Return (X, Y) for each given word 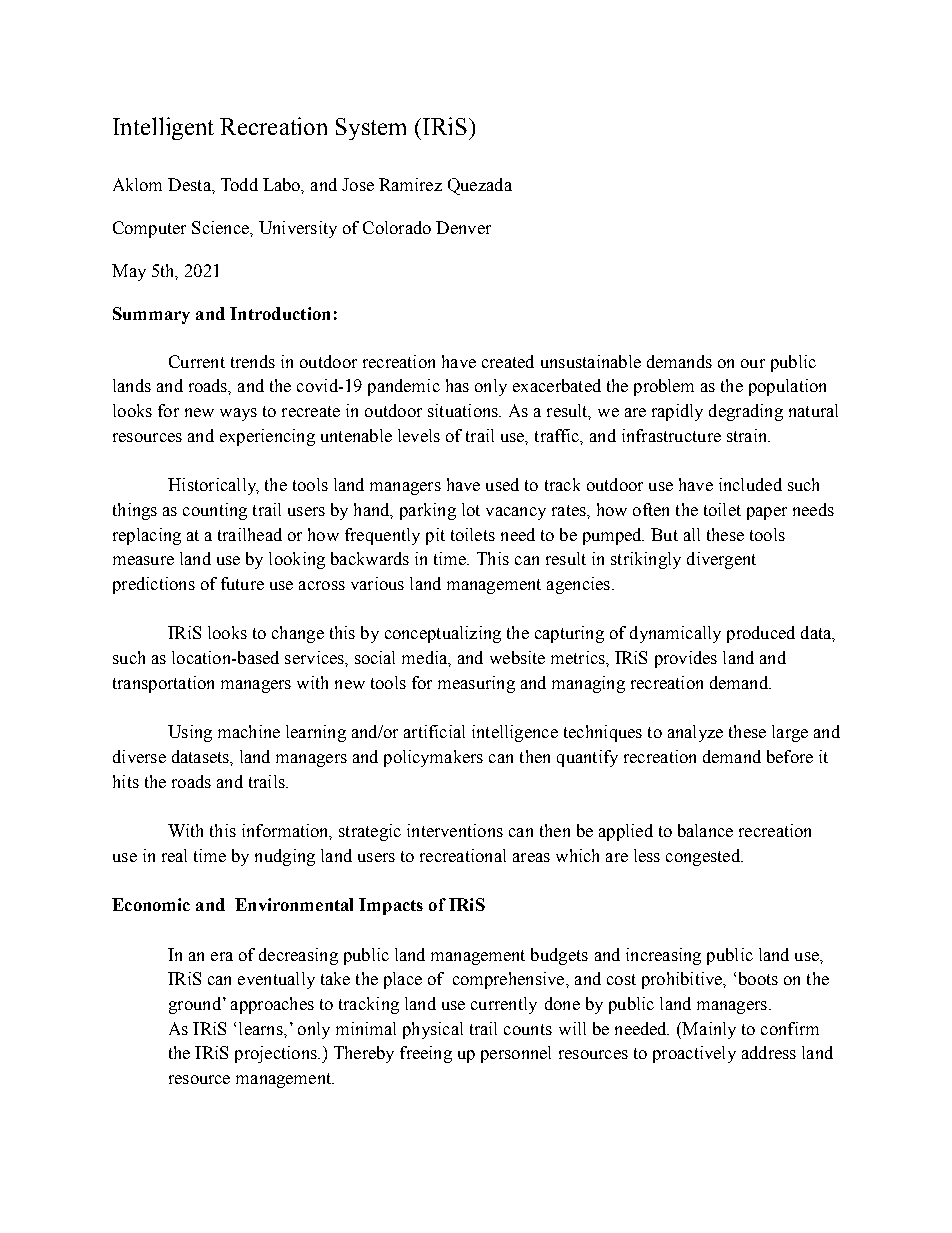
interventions (455, 830)
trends (253, 361)
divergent (721, 560)
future (242, 583)
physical (433, 1030)
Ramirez (410, 184)
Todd (239, 184)
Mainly (709, 1030)
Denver (463, 227)
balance (705, 830)
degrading (746, 412)
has (457, 385)
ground (195, 1005)
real (174, 855)
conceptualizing (443, 634)
